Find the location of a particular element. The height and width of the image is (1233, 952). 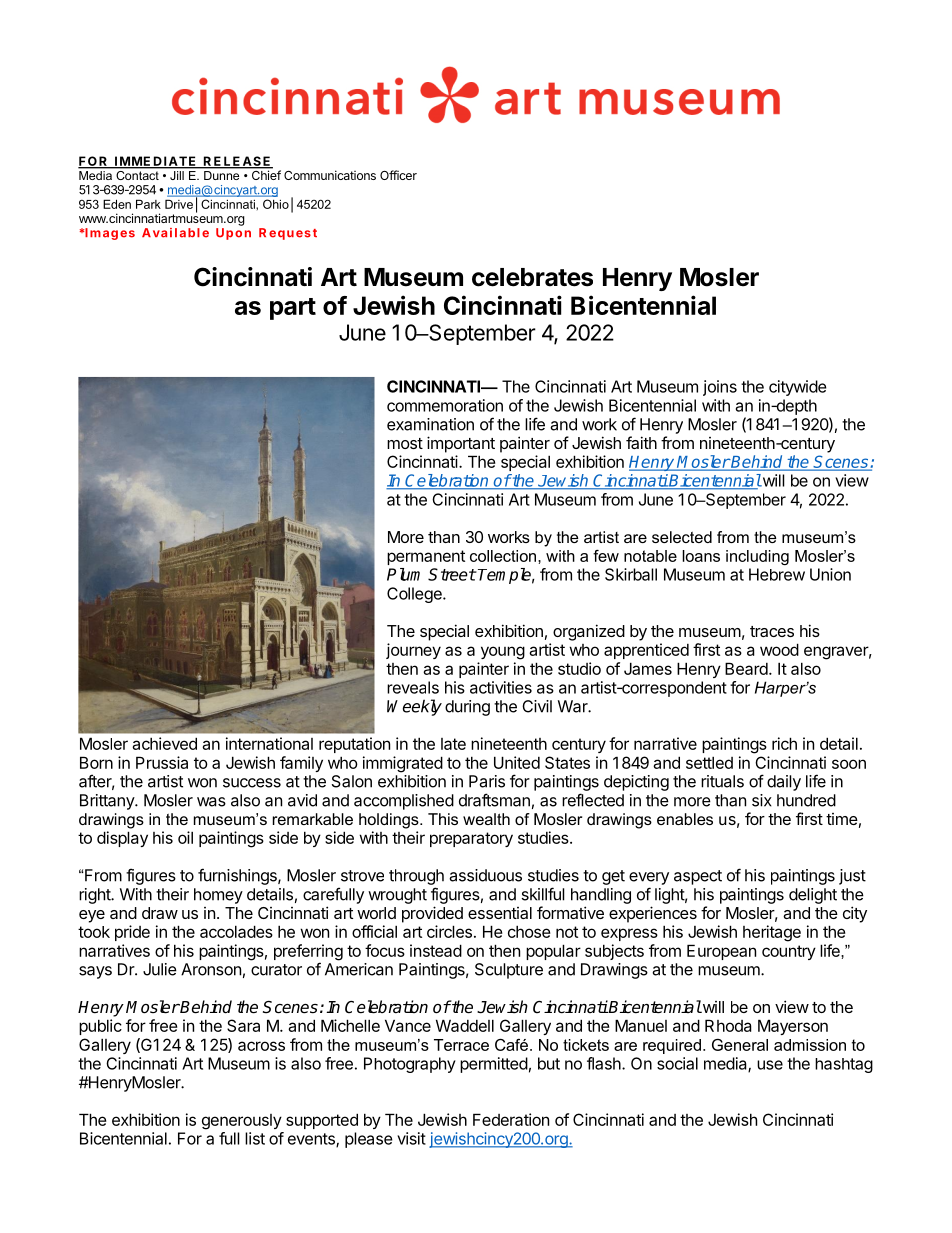

Street is located at coordinates (452, 574).
